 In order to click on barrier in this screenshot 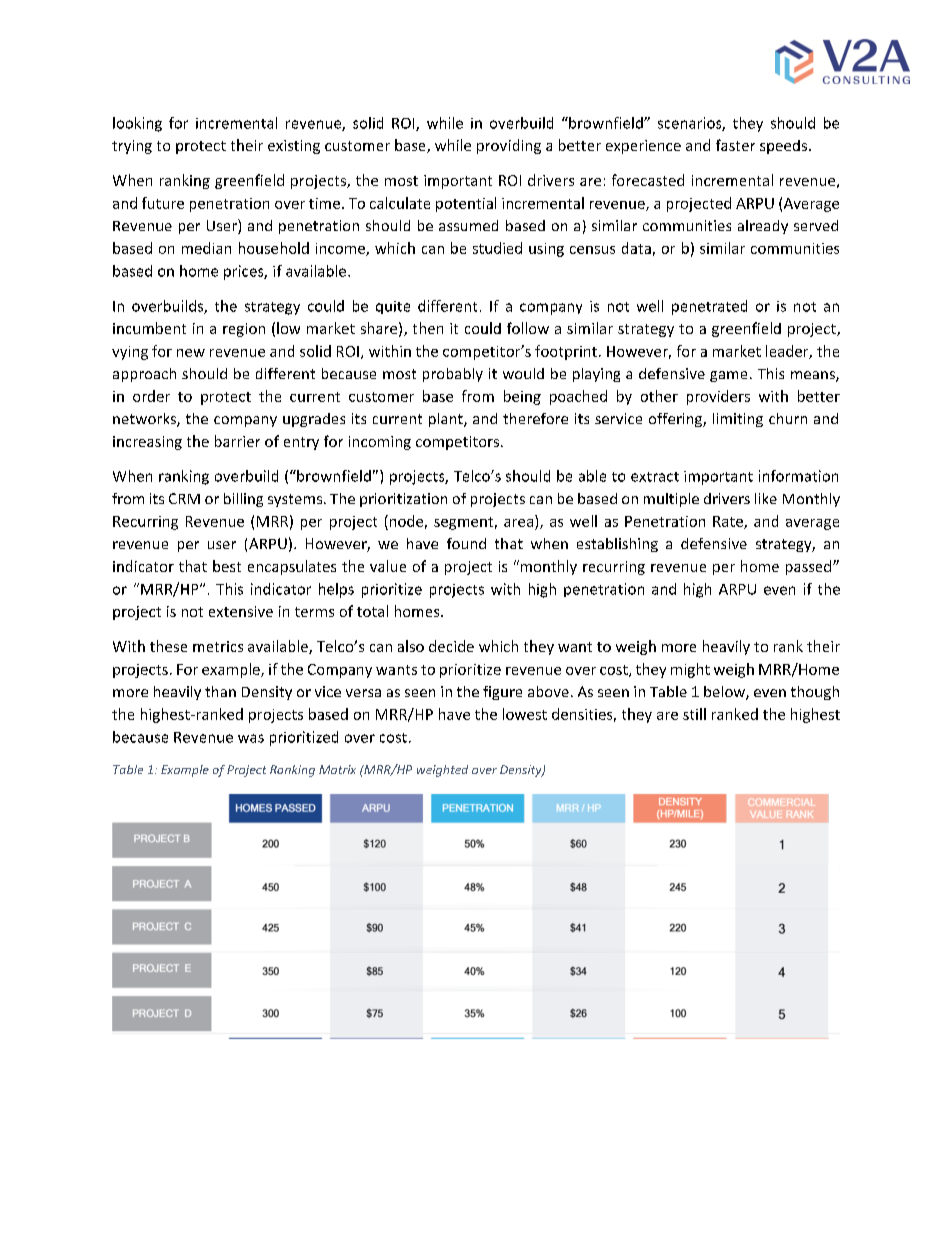, I will do `click(237, 441)`.
